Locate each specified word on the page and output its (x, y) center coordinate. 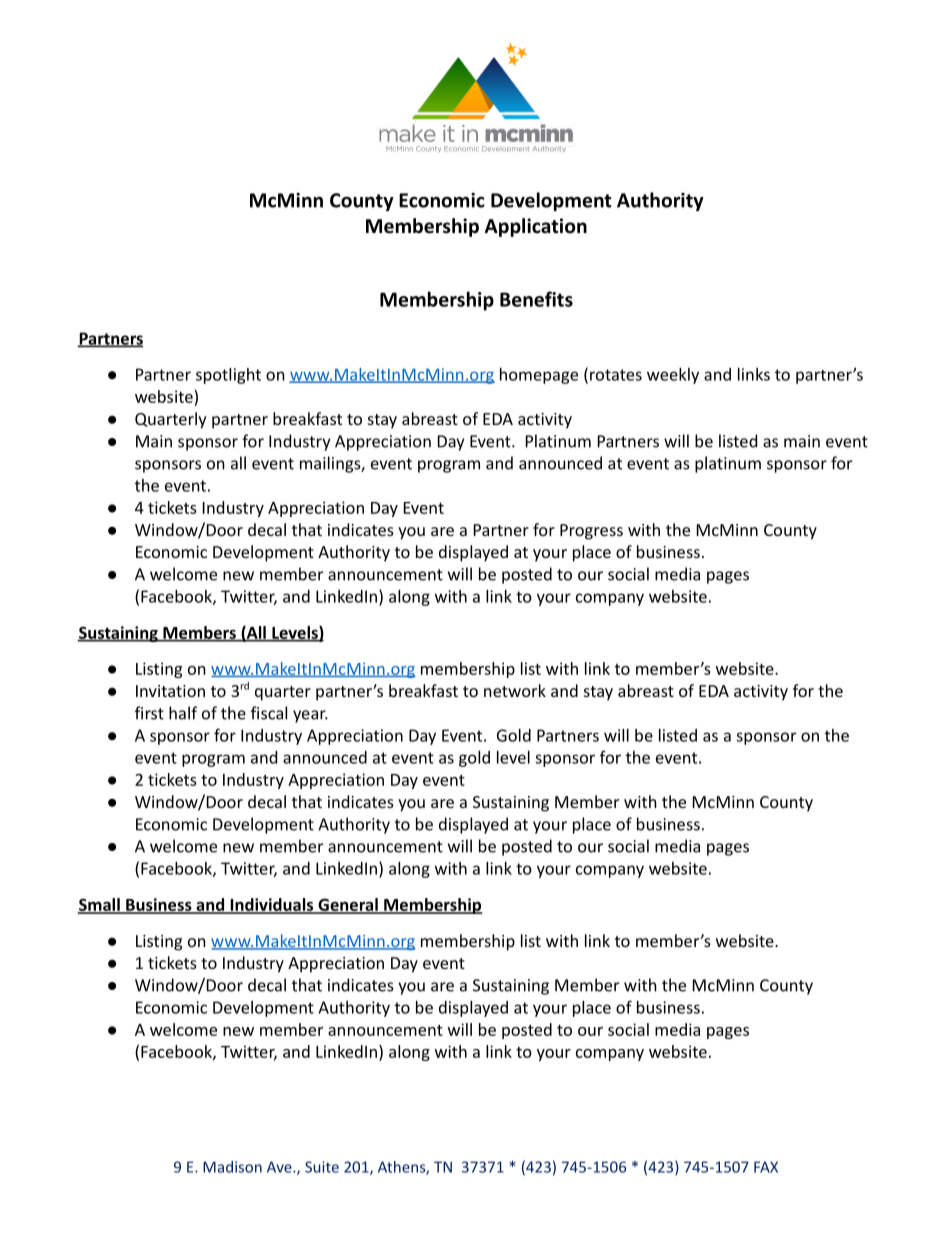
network (515, 690)
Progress (591, 532)
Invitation (170, 691)
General (348, 905)
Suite (322, 1167)
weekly (673, 376)
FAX (766, 1167)
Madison (232, 1167)
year (310, 716)
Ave (280, 1167)
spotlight (228, 376)
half (183, 713)
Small (100, 905)
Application (536, 227)
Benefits (536, 299)
